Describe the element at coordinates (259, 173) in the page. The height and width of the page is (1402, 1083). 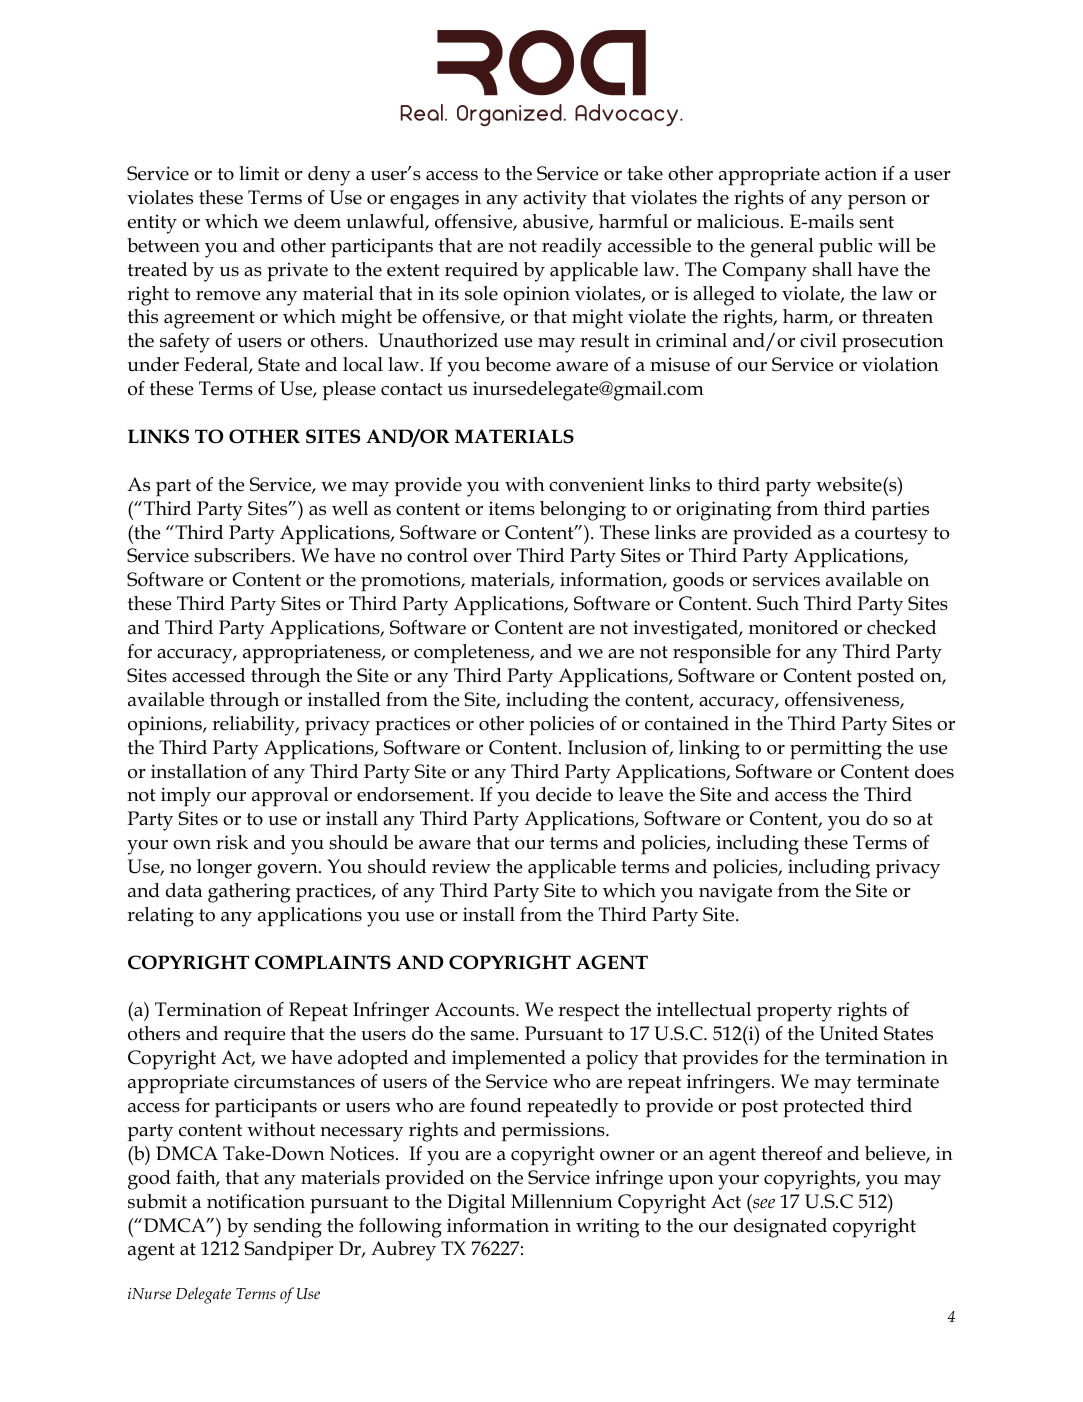
I see `limit` at that location.
